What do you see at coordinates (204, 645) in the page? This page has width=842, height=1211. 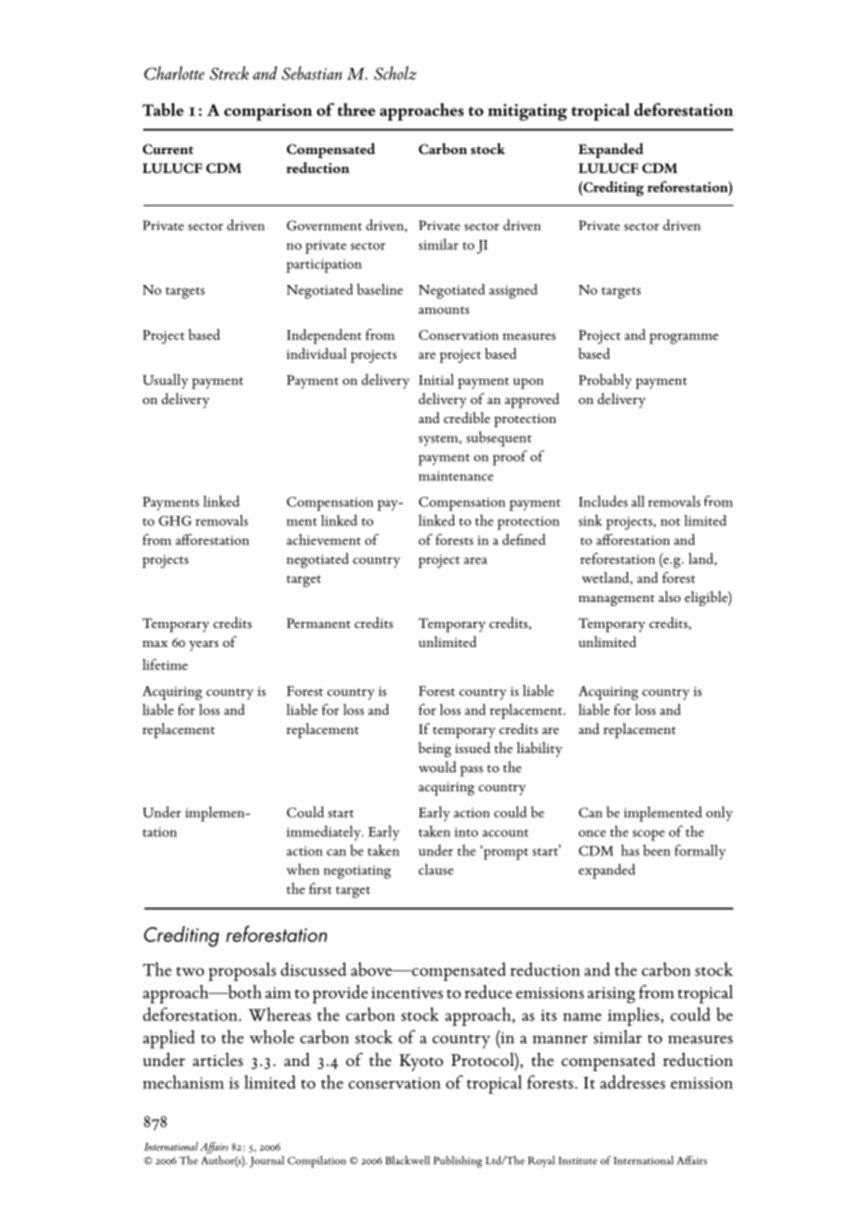 I see `years` at bounding box center [204, 645].
